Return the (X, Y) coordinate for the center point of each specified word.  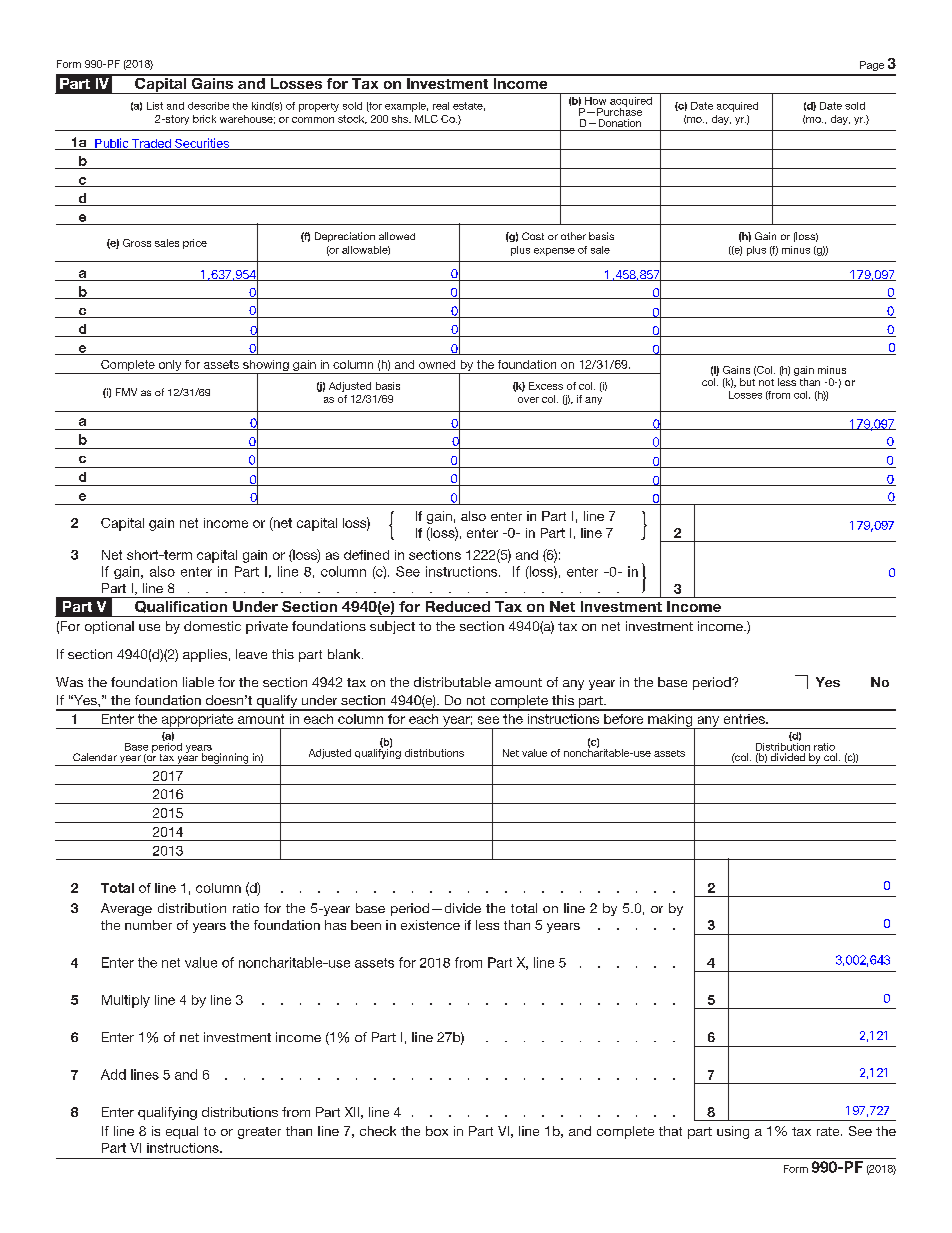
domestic (212, 626)
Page (872, 66)
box (437, 1131)
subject (392, 627)
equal (182, 1132)
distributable (452, 682)
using (733, 1132)
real (441, 106)
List (155, 106)
